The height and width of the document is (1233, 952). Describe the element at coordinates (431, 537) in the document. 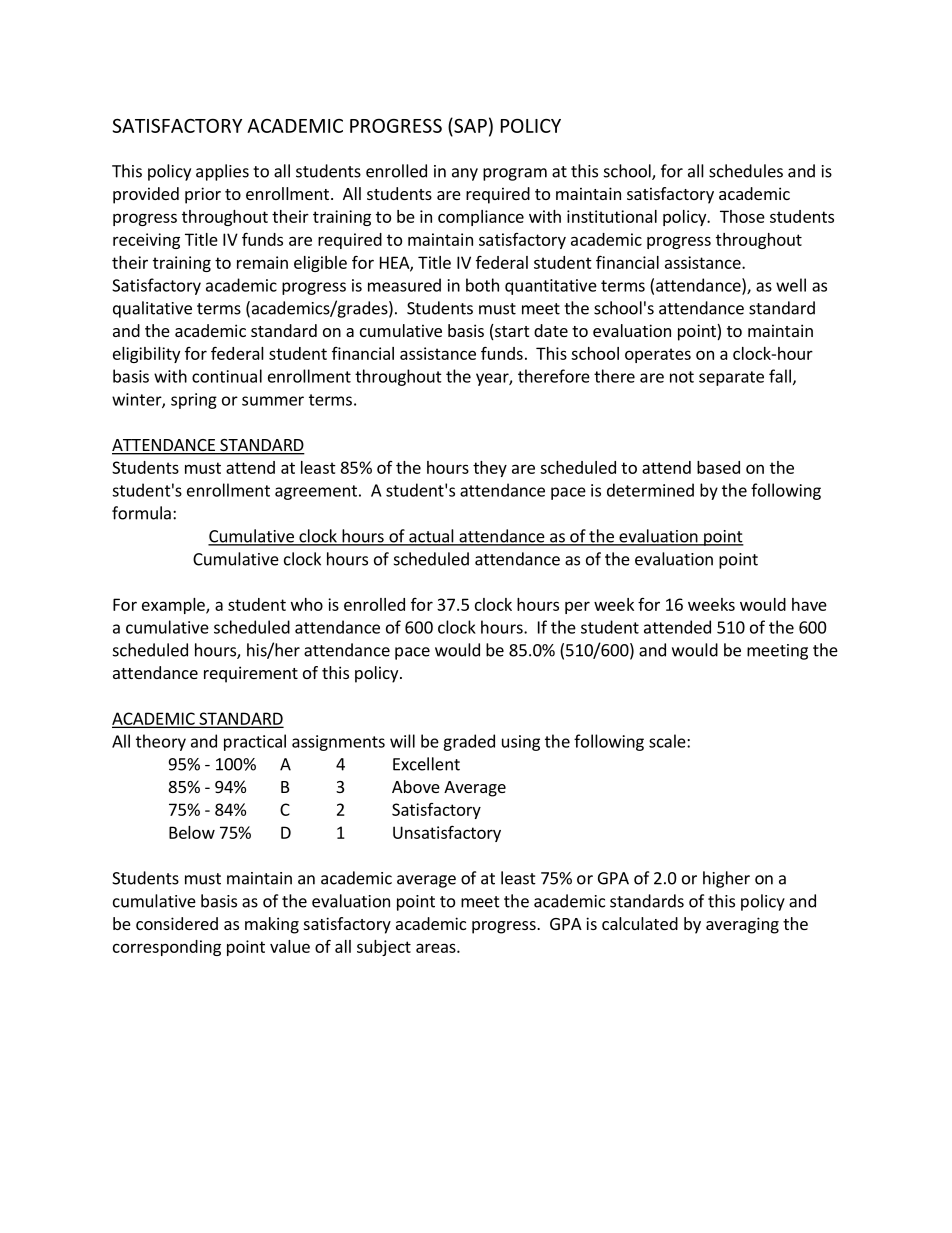

I see `actual` at that location.
